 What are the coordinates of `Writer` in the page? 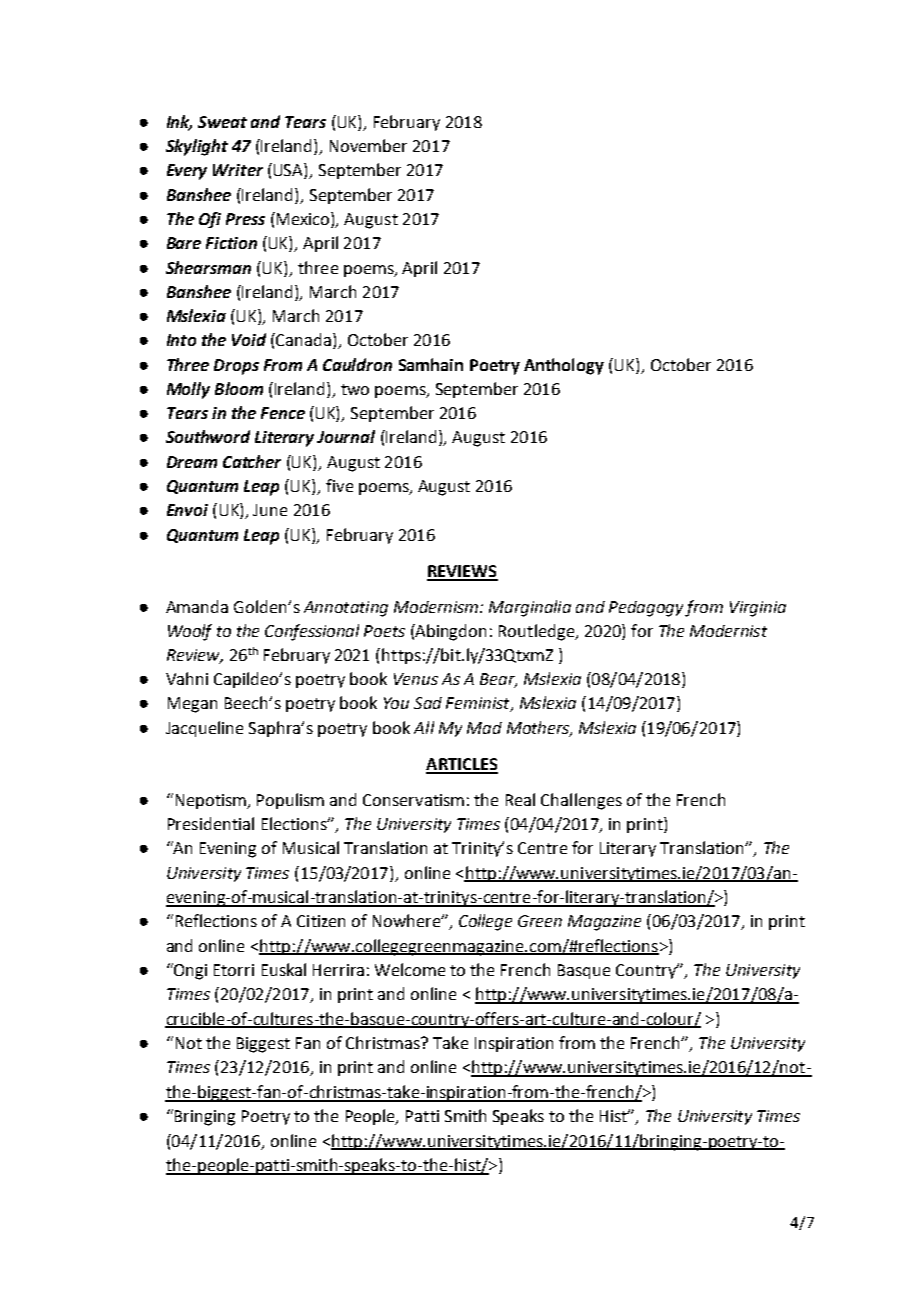 It's located at (238, 170).
